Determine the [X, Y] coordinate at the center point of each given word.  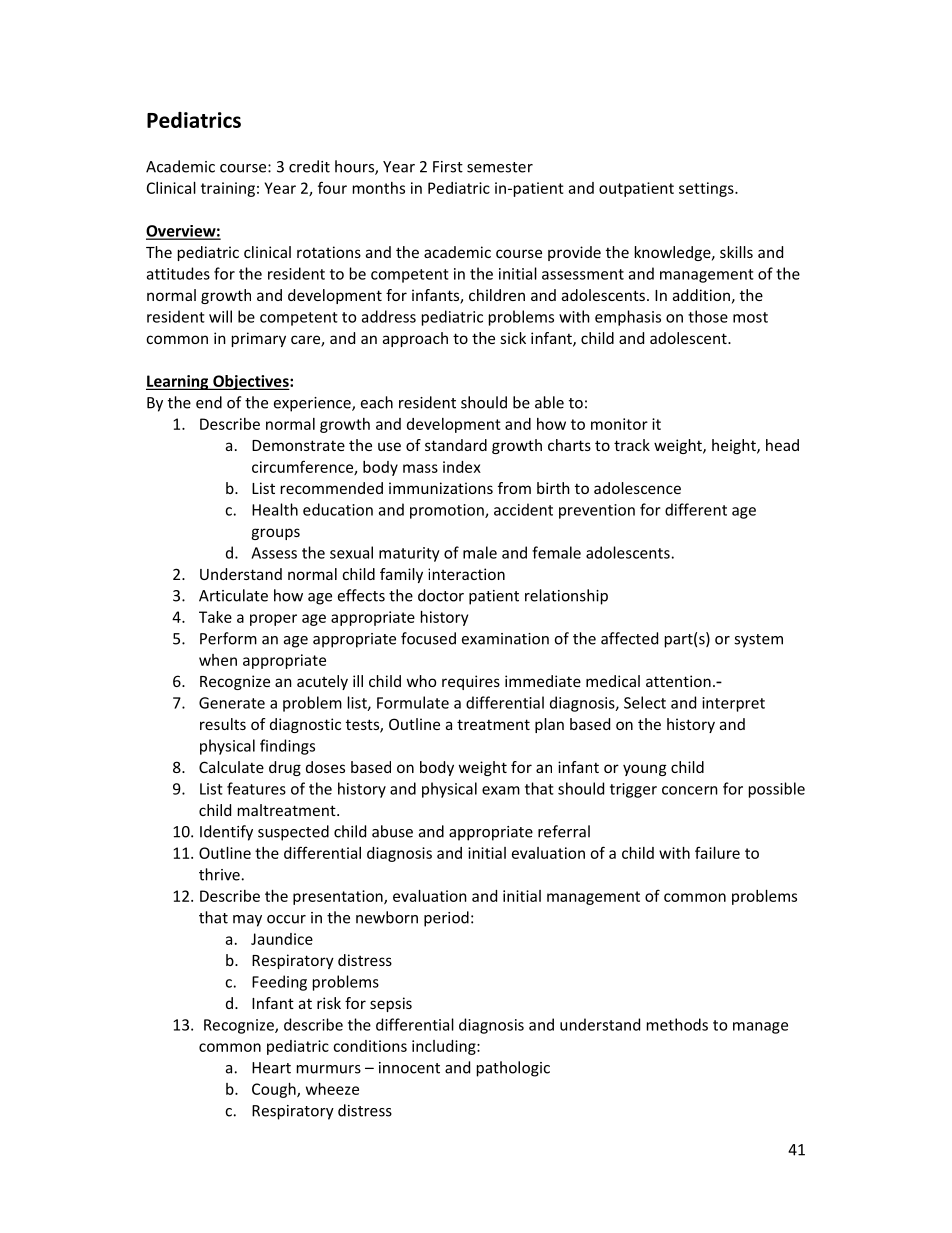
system [758, 641]
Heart [271, 1068]
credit [309, 166]
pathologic [513, 1069]
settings [707, 189]
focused [428, 638]
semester [500, 167]
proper [273, 620]
